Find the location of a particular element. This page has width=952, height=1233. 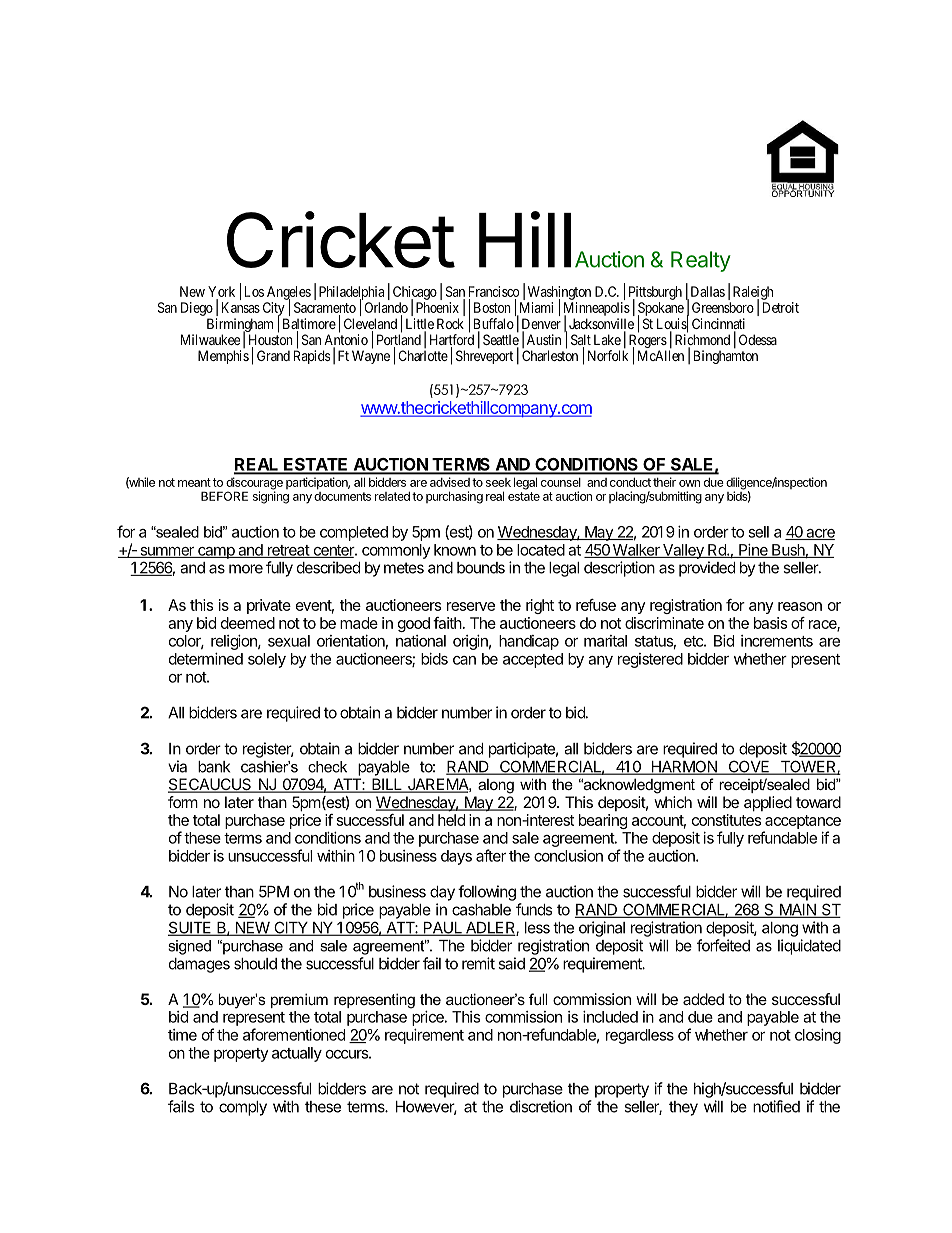

discretion is located at coordinates (541, 1106).
